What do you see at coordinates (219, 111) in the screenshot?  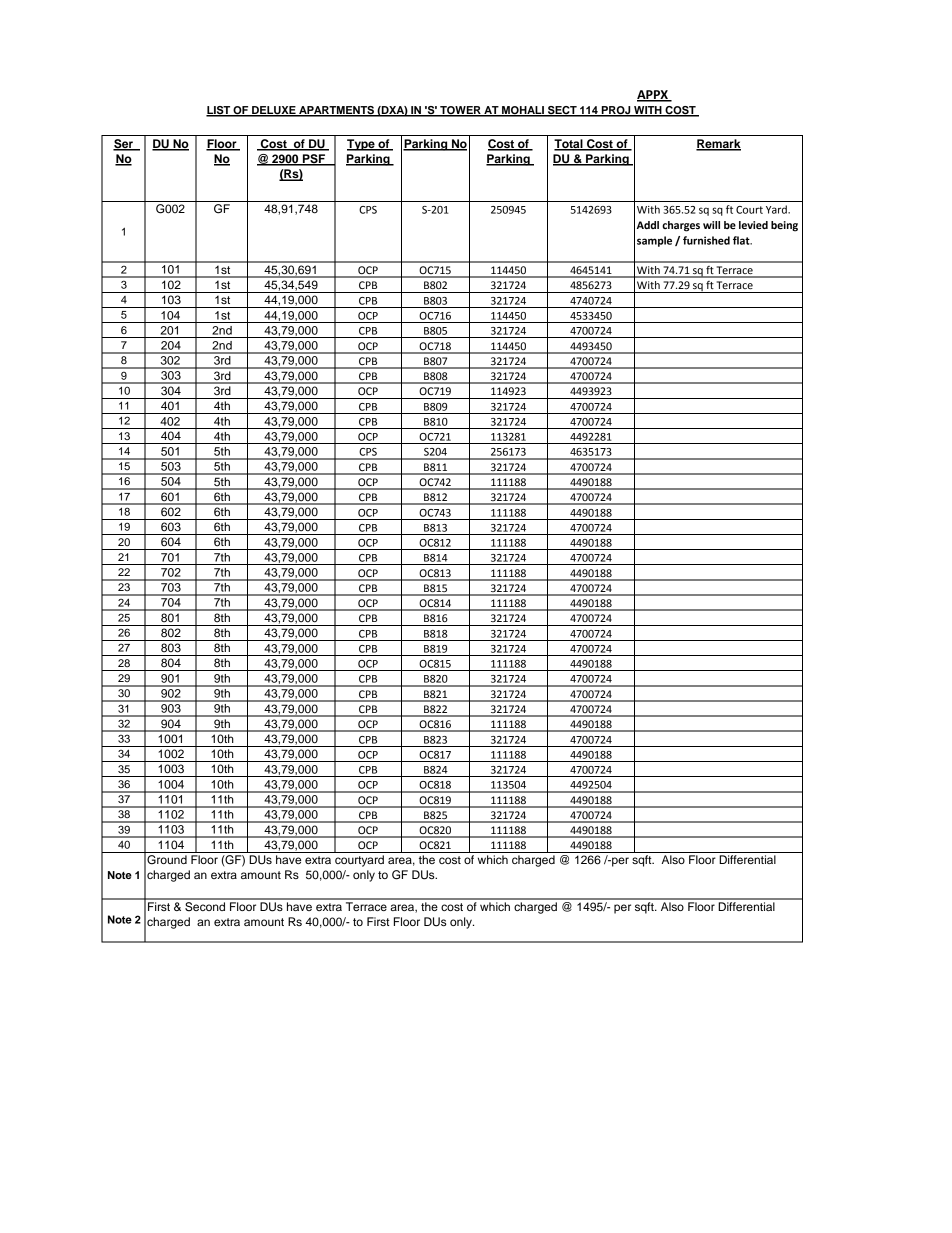 I see `LIST` at bounding box center [219, 111].
